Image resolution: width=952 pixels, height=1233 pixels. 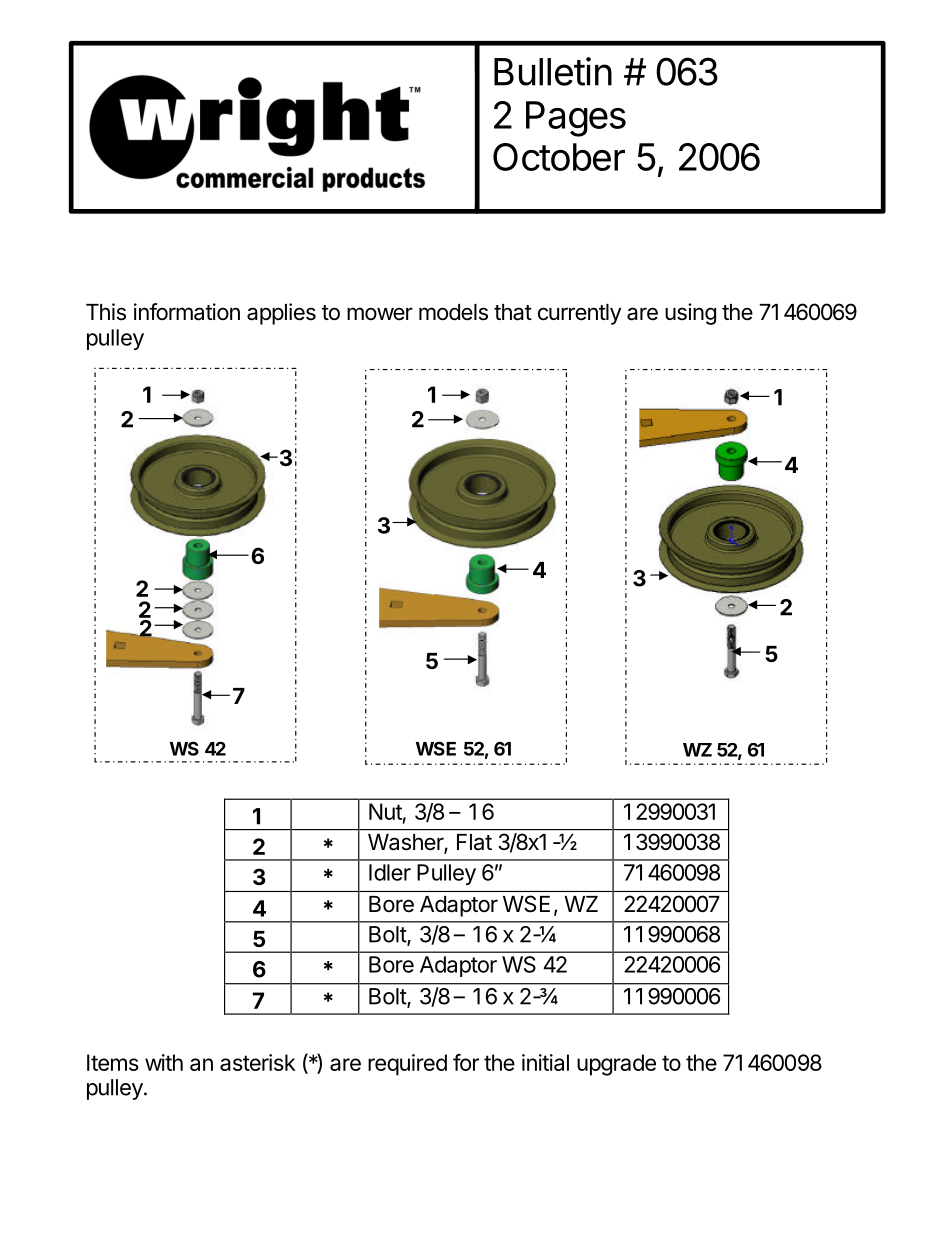 What do you see at coordinates (106, 312) in the screenshot?
I see `This` at bounding box center [106, 312].
